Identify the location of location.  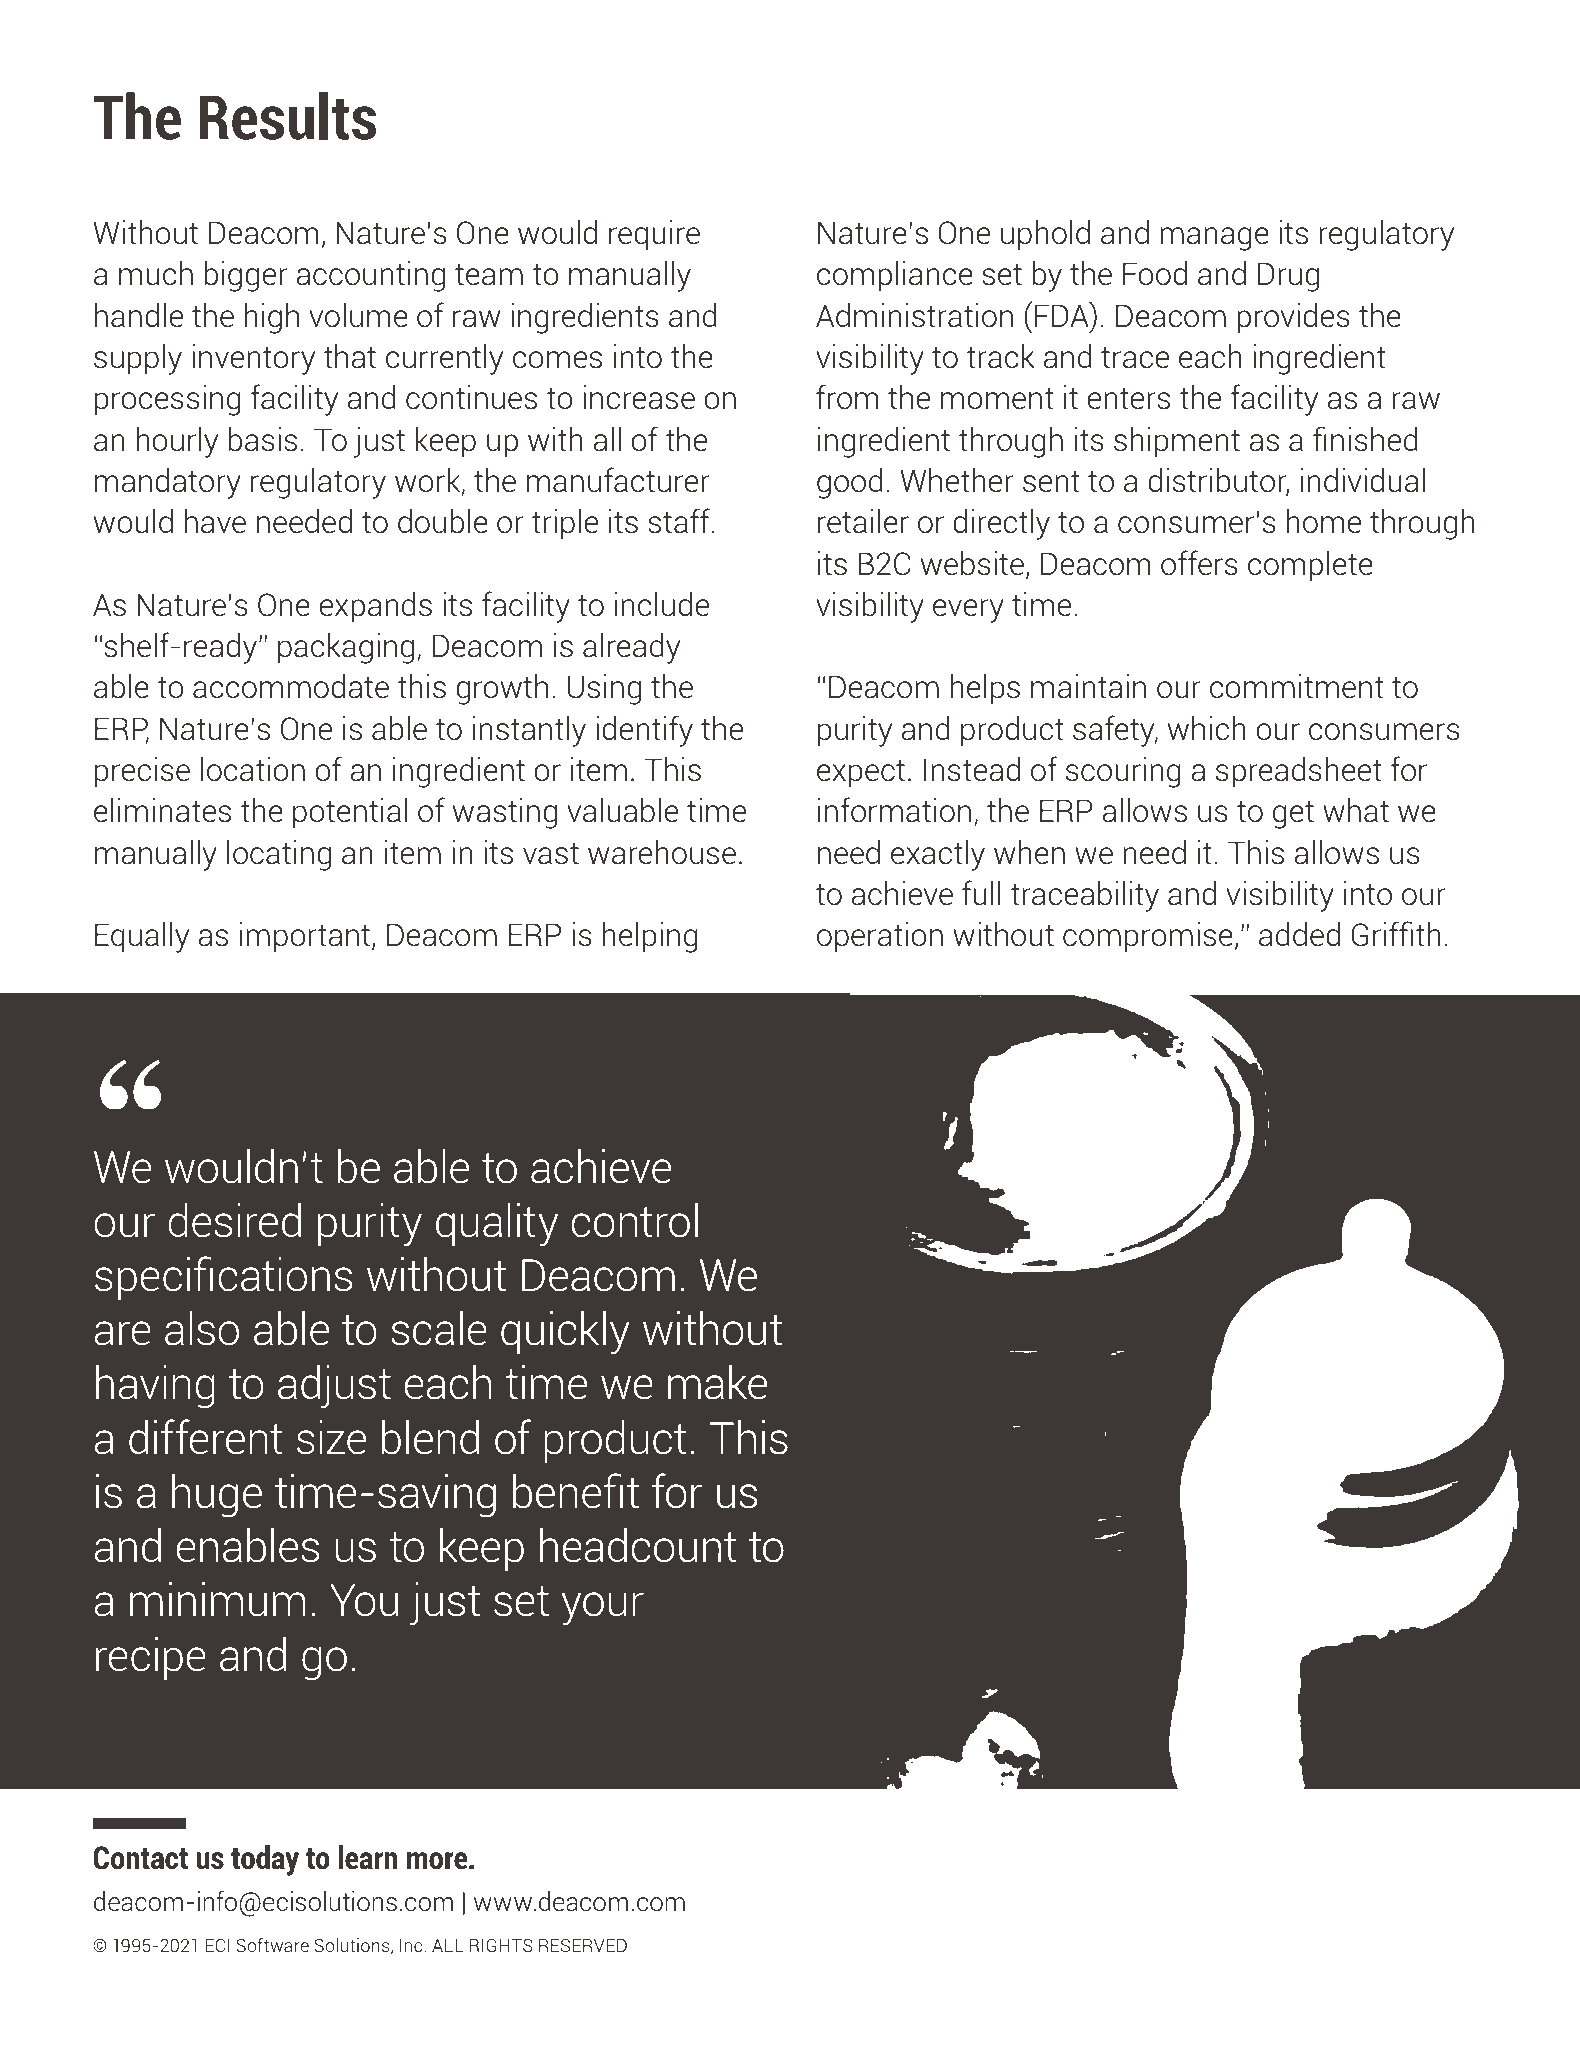
(253, 769).
